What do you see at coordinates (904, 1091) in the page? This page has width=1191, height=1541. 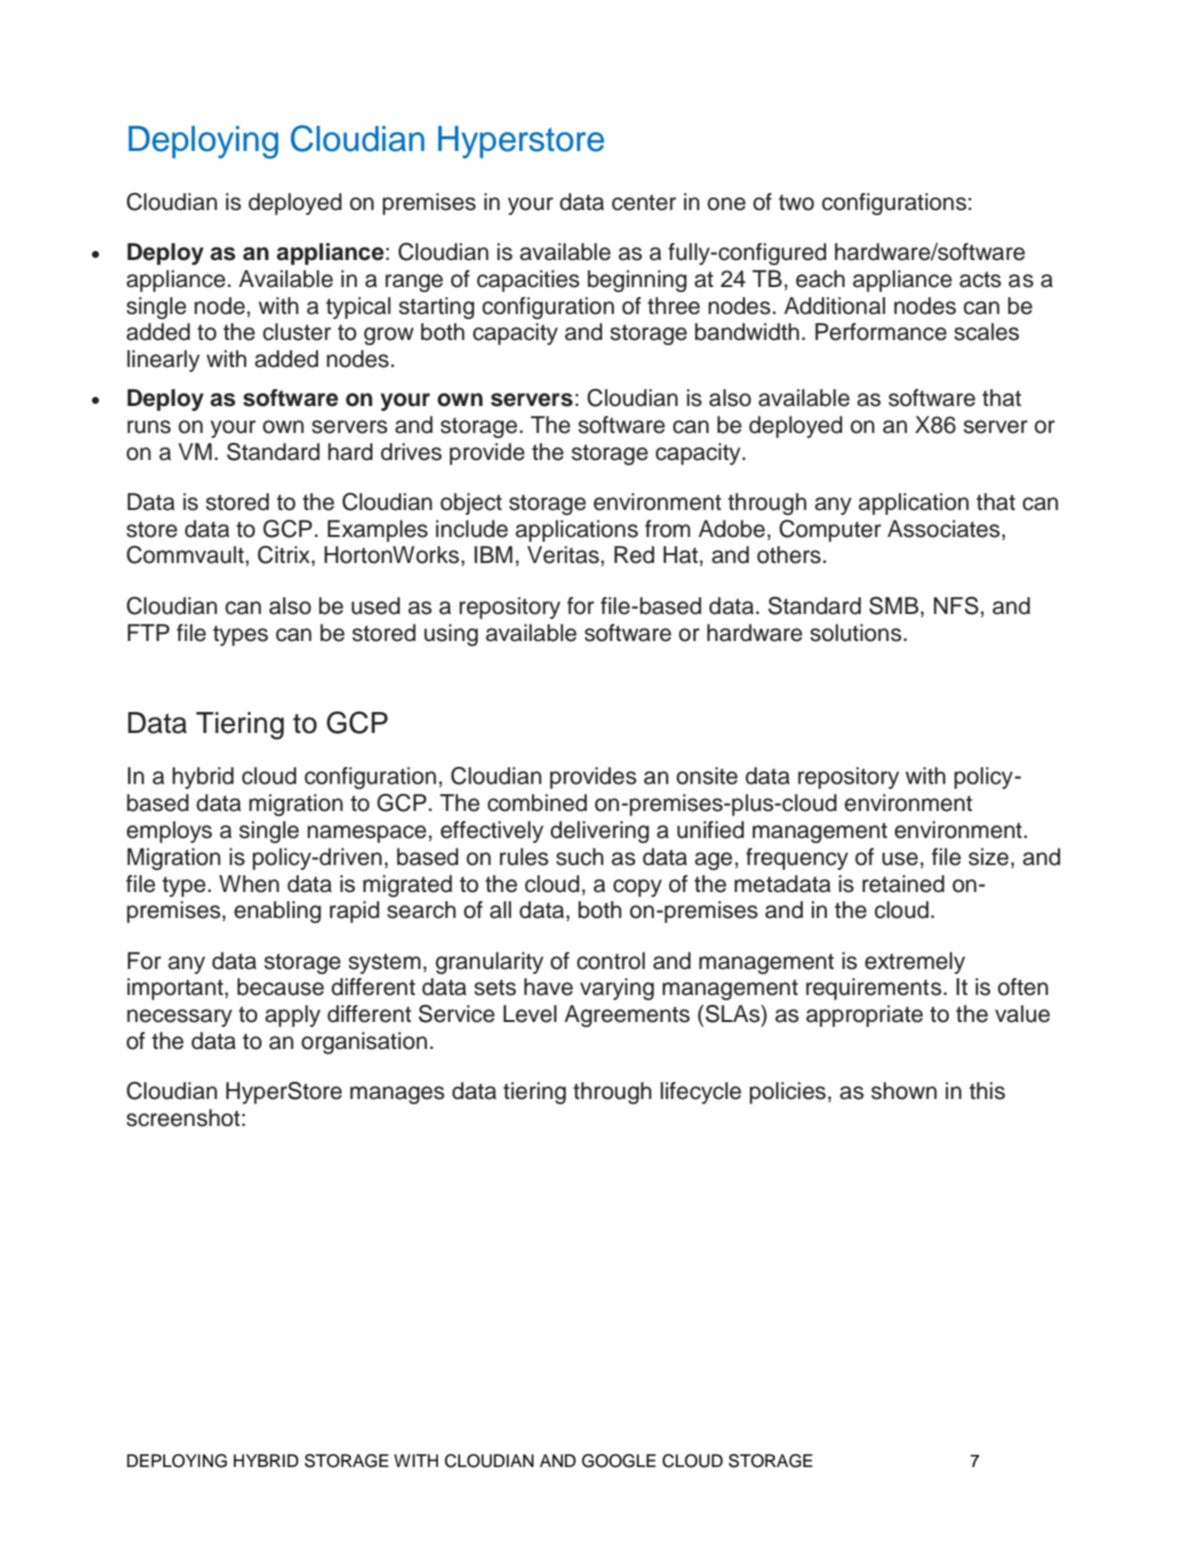 I see `shown` at bounding box center [904, 1091].
